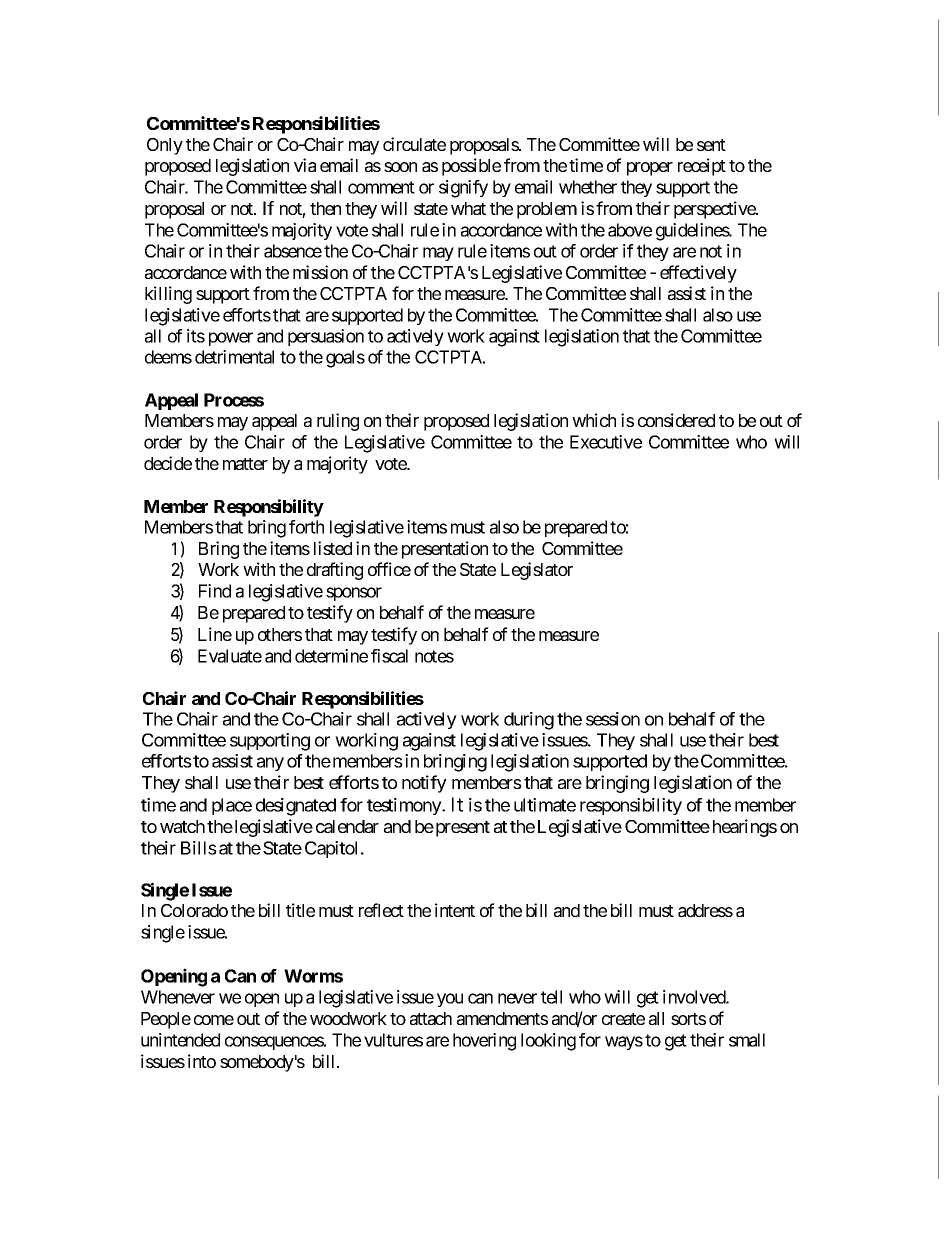 The height and width of the screenshot is (1233, 952). Describe the element at coordinates (202, 1061) in the screenshot. I see `into` at that location.
